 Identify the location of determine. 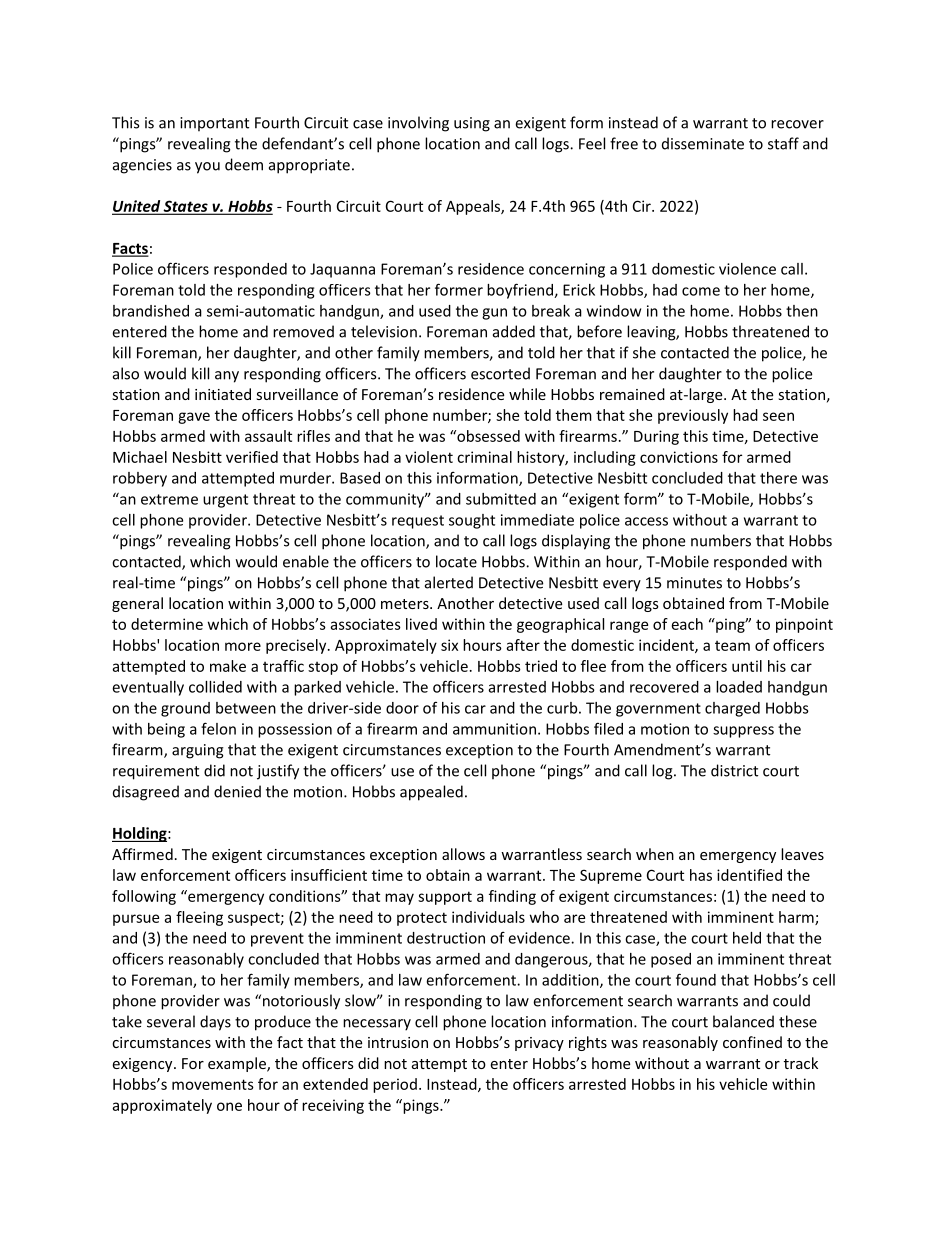
(167, 624).
